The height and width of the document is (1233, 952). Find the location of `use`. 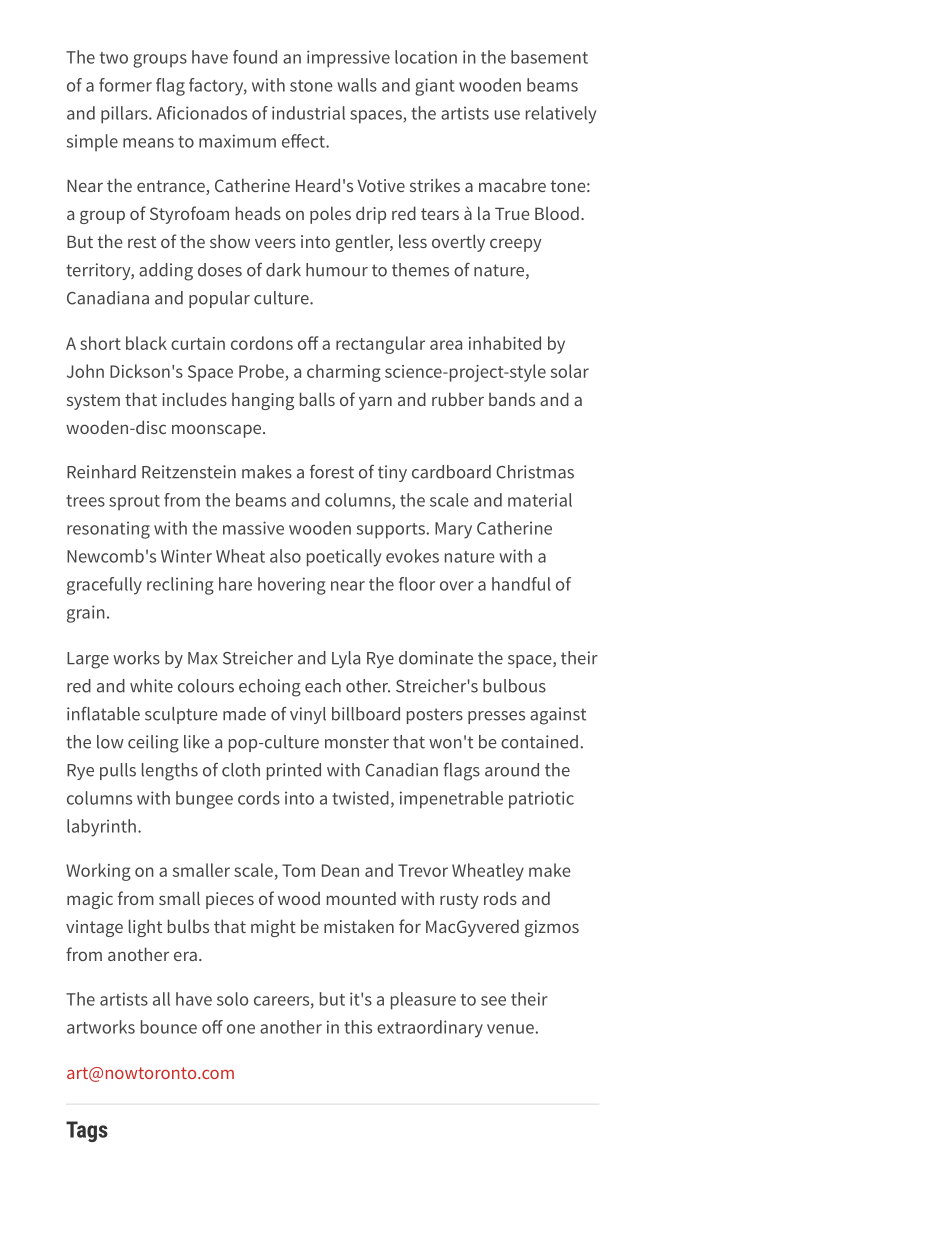

use is located at coordinates (507, 115).
